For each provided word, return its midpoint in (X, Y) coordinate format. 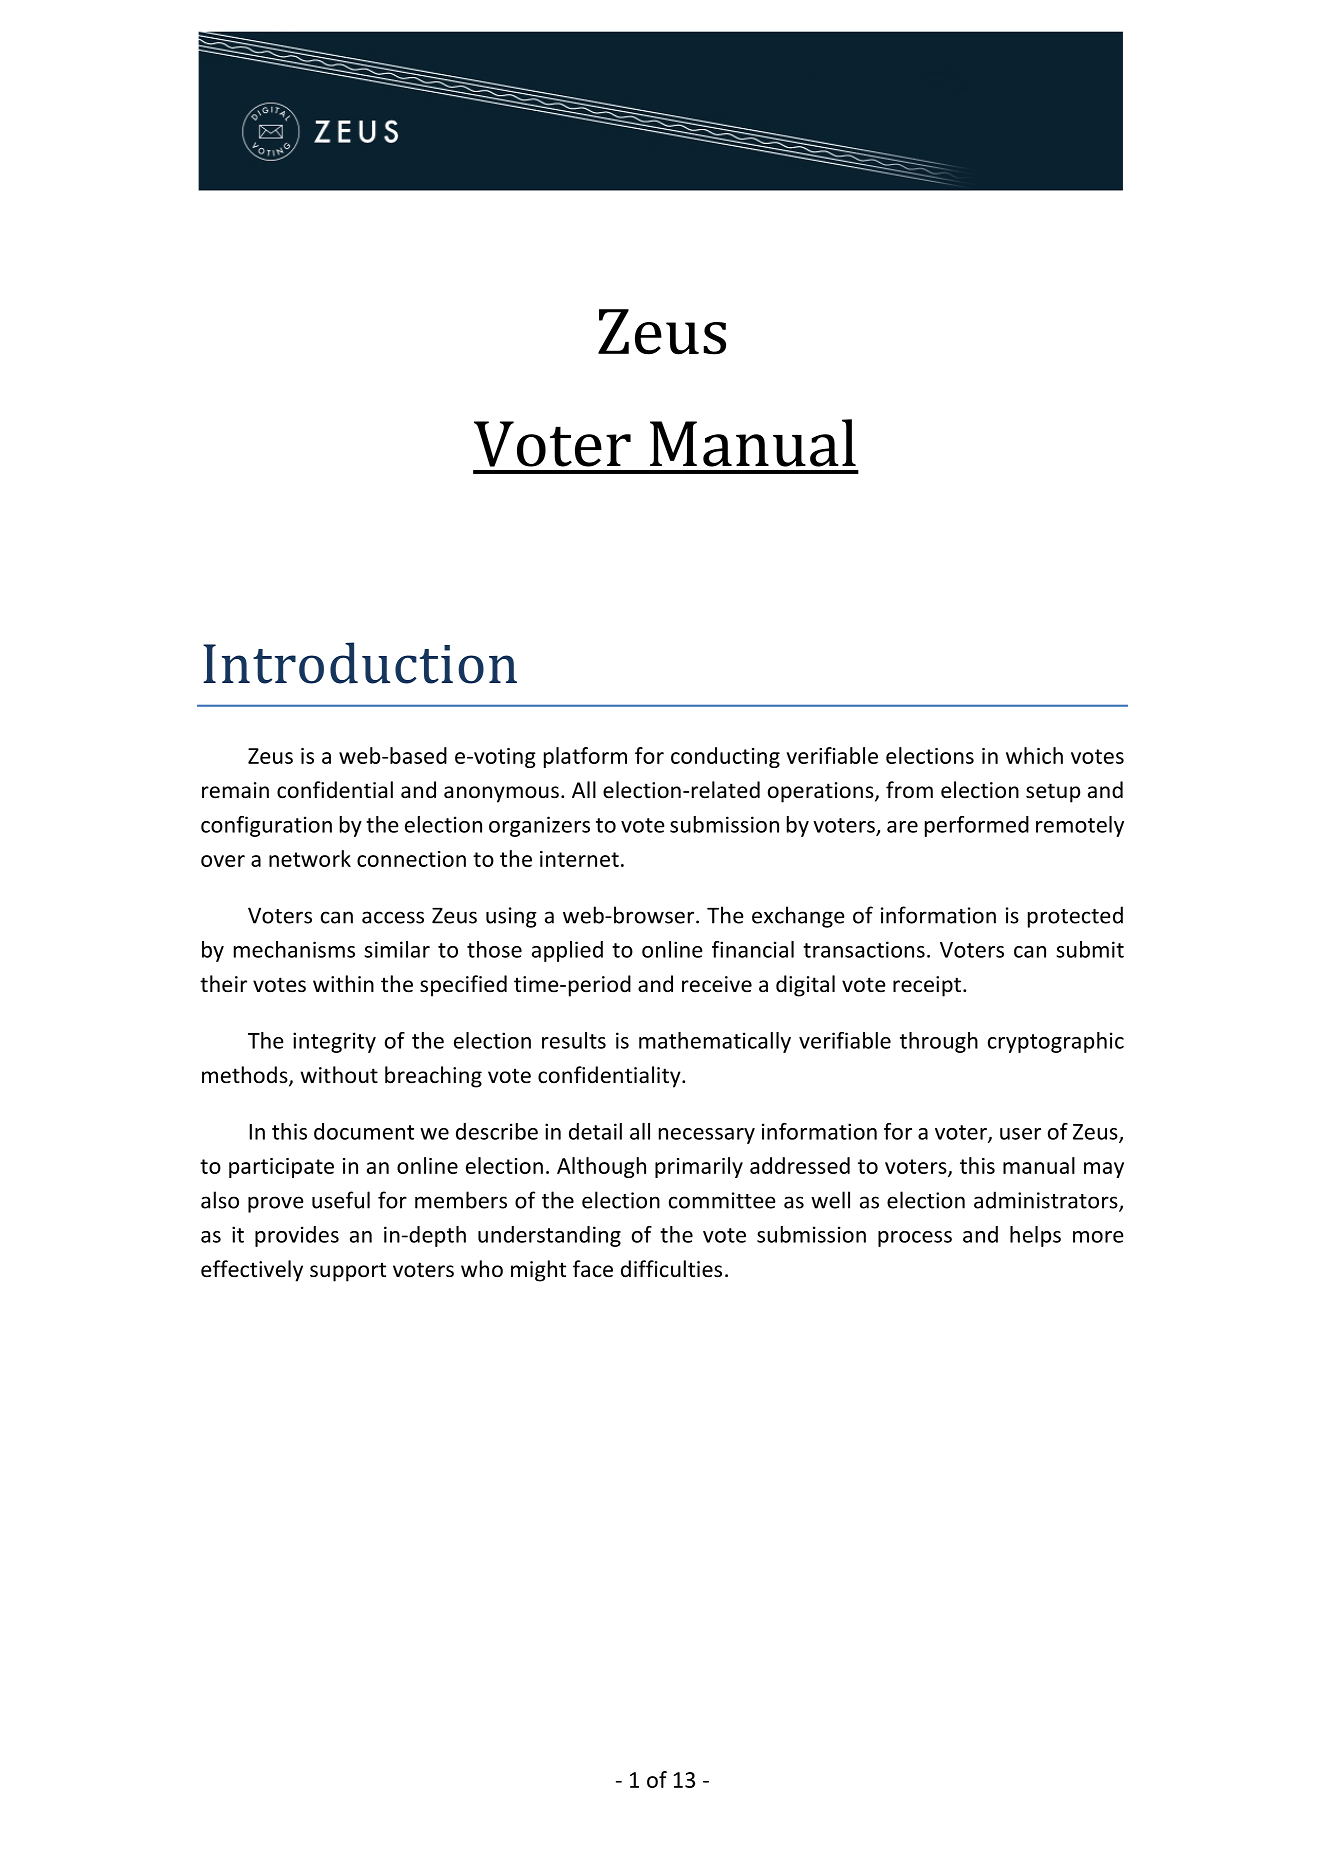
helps (1035, 1236)
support (348, 1272)
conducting (725, 757)
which (1034, 755)
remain (235, 790)
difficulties (671, 1269)
